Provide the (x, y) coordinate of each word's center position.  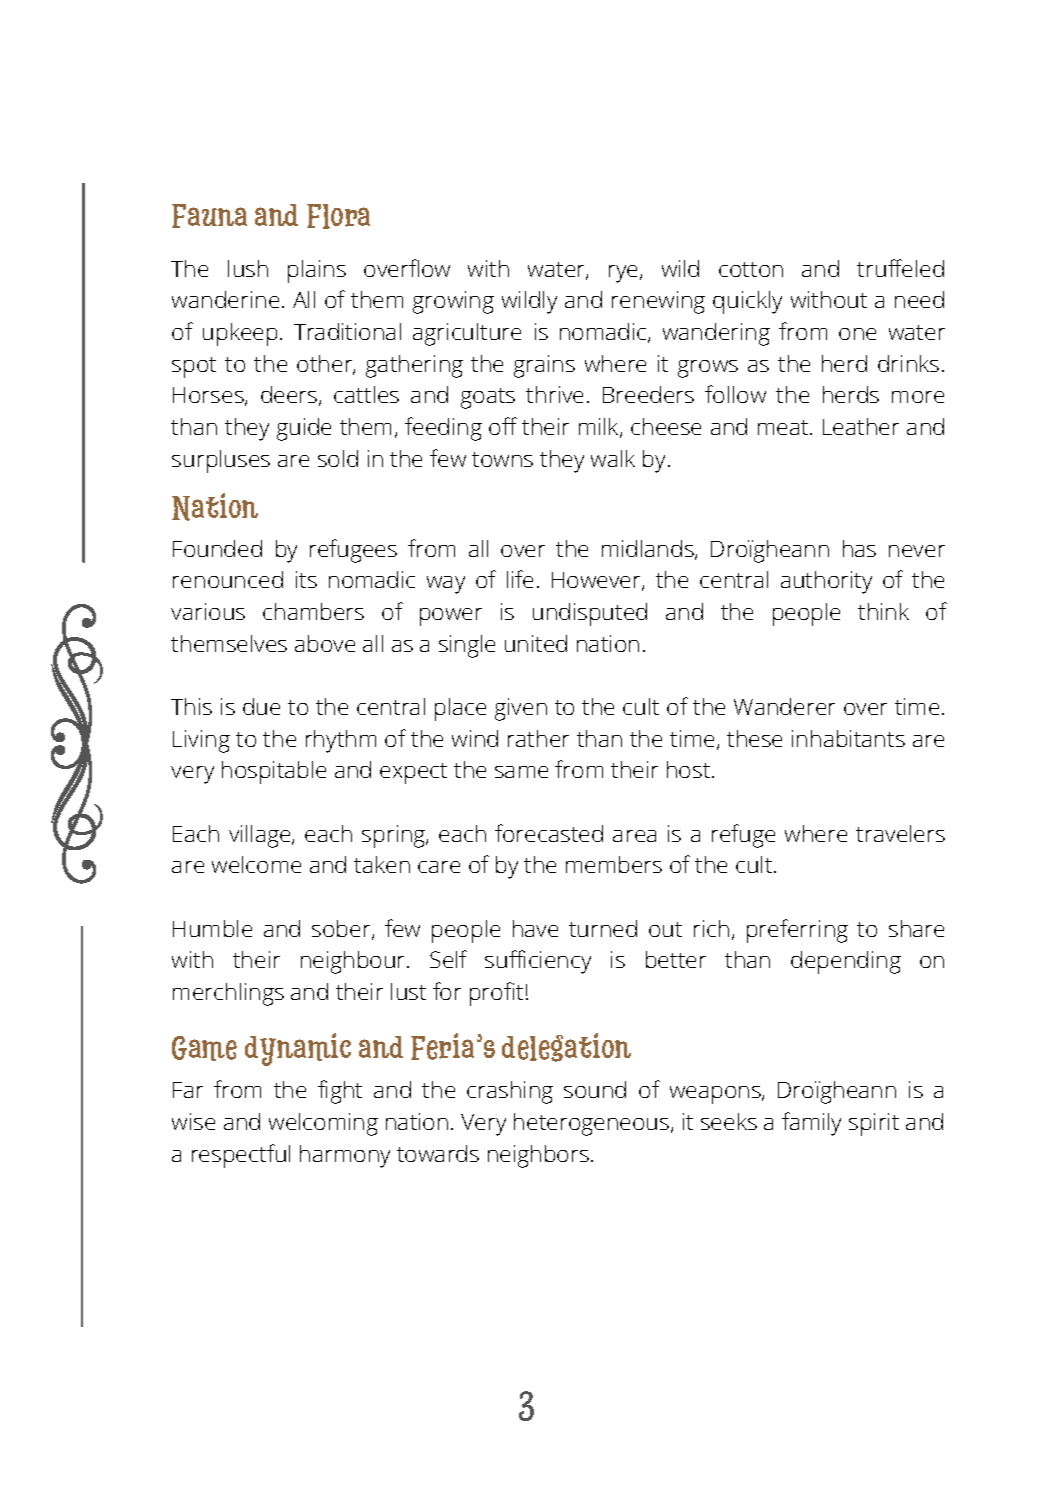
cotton (751, 269)
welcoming (323, 1124)
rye (625, 274)
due (261, 706)
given (521, 709)
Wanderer (784, 706)
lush (248, 268)
